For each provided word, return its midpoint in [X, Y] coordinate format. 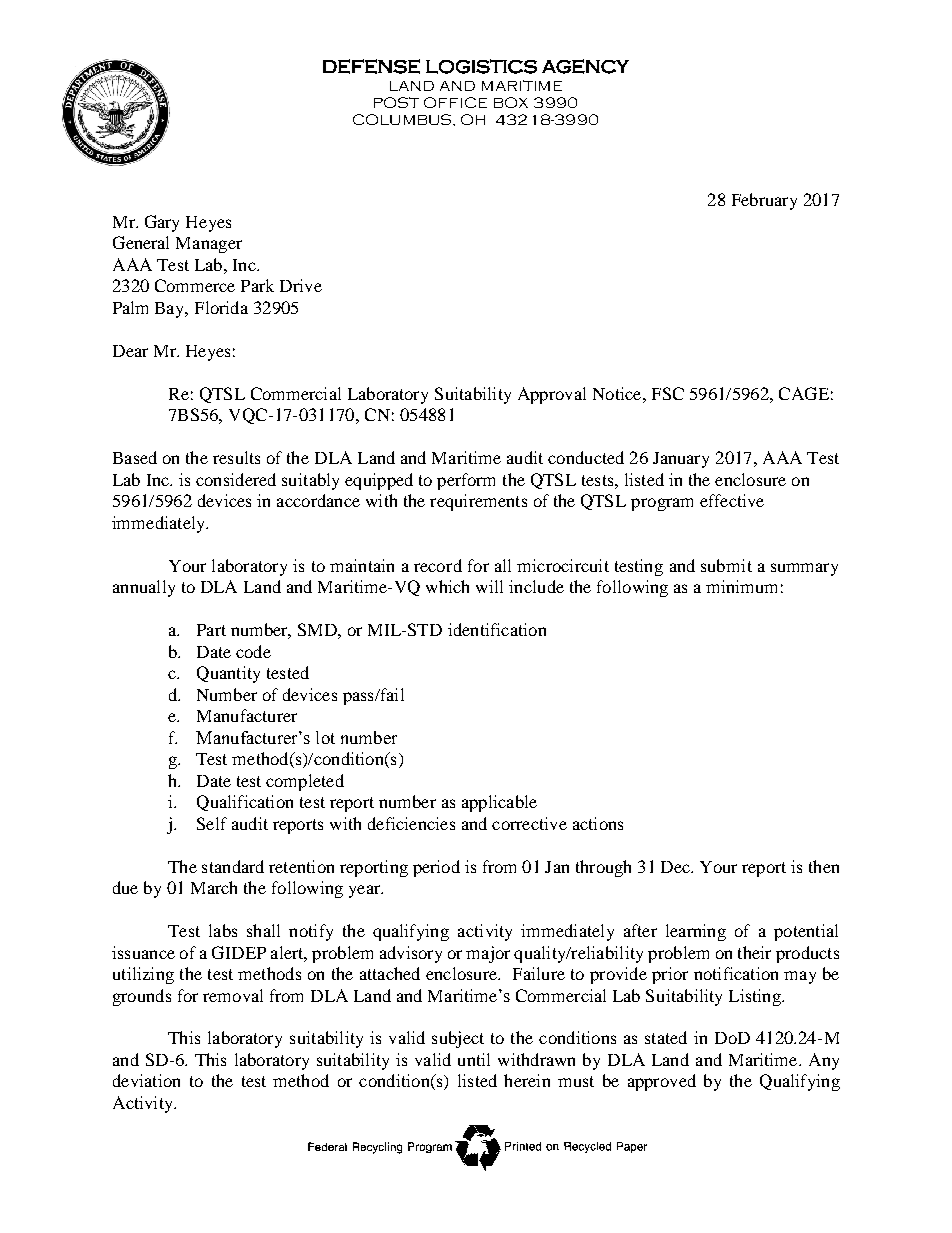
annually [144, 588]
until [474, 1059]
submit [726, 565]
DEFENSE [371, 66]
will [489, 586]
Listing [756, 997]
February [764, 201]
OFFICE [455, 102]
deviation [146, 1080]
